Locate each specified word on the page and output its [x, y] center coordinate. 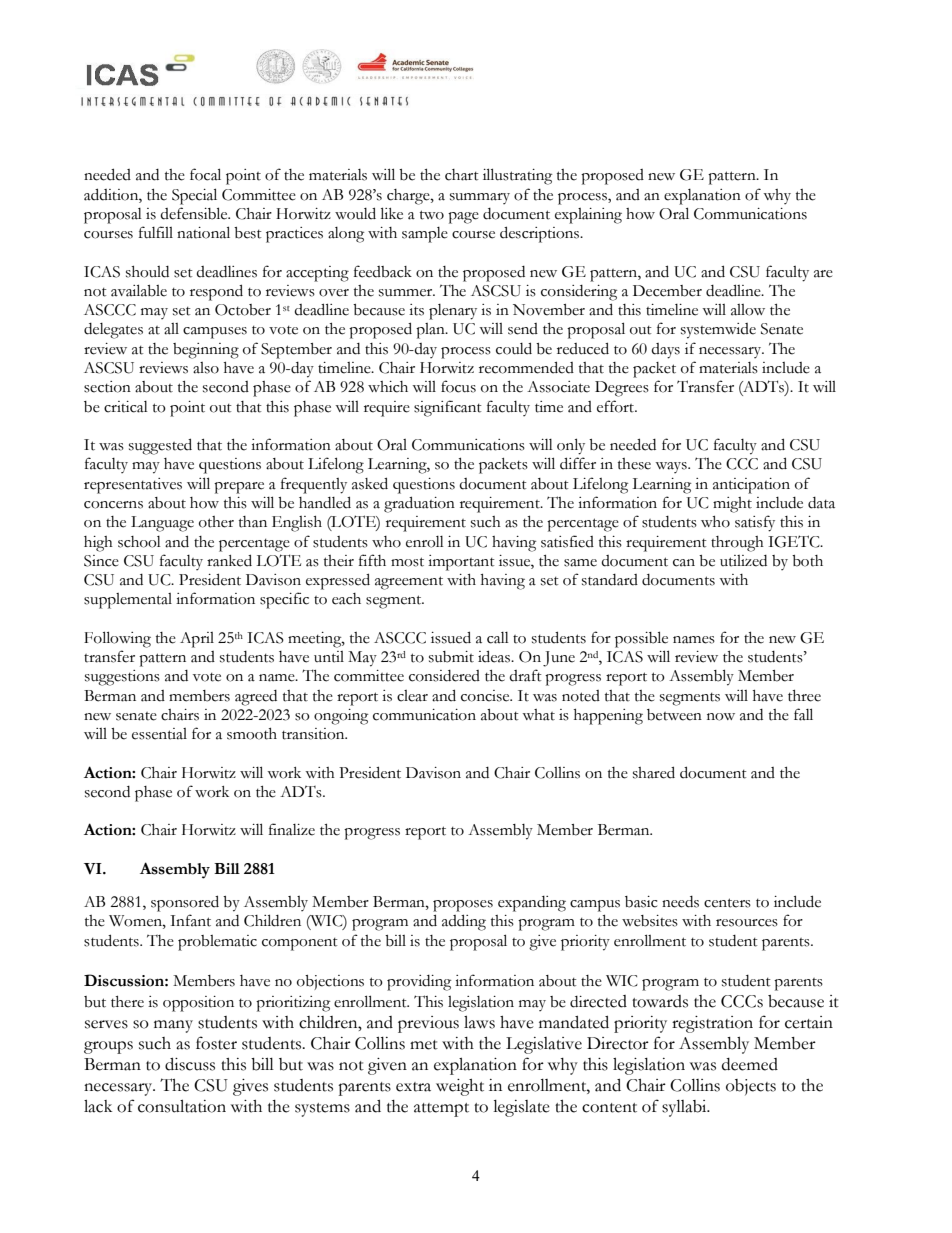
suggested [160, 446]
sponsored [185, 903]
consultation [182, 1106]
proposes [463, 906]
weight [460, 1087]
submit [451, 657]
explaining [588, 216]
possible [641, 639]
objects [751, 1087]
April [197, 640]
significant [448, 408]
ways [672, 467]
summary [480, 198]
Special [194, 196]
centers [727, 903]
